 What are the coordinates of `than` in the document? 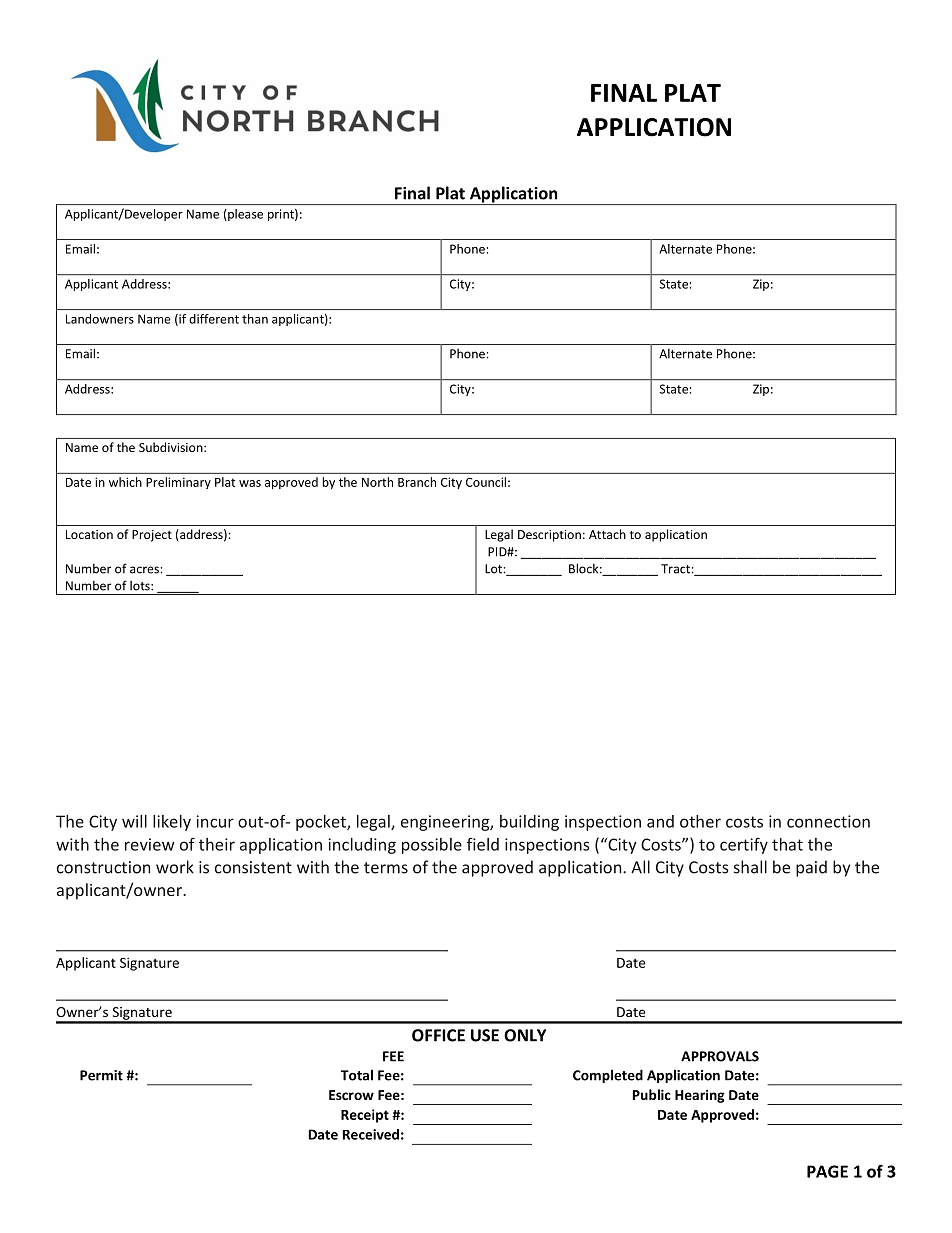 It's located at (255, 319).
